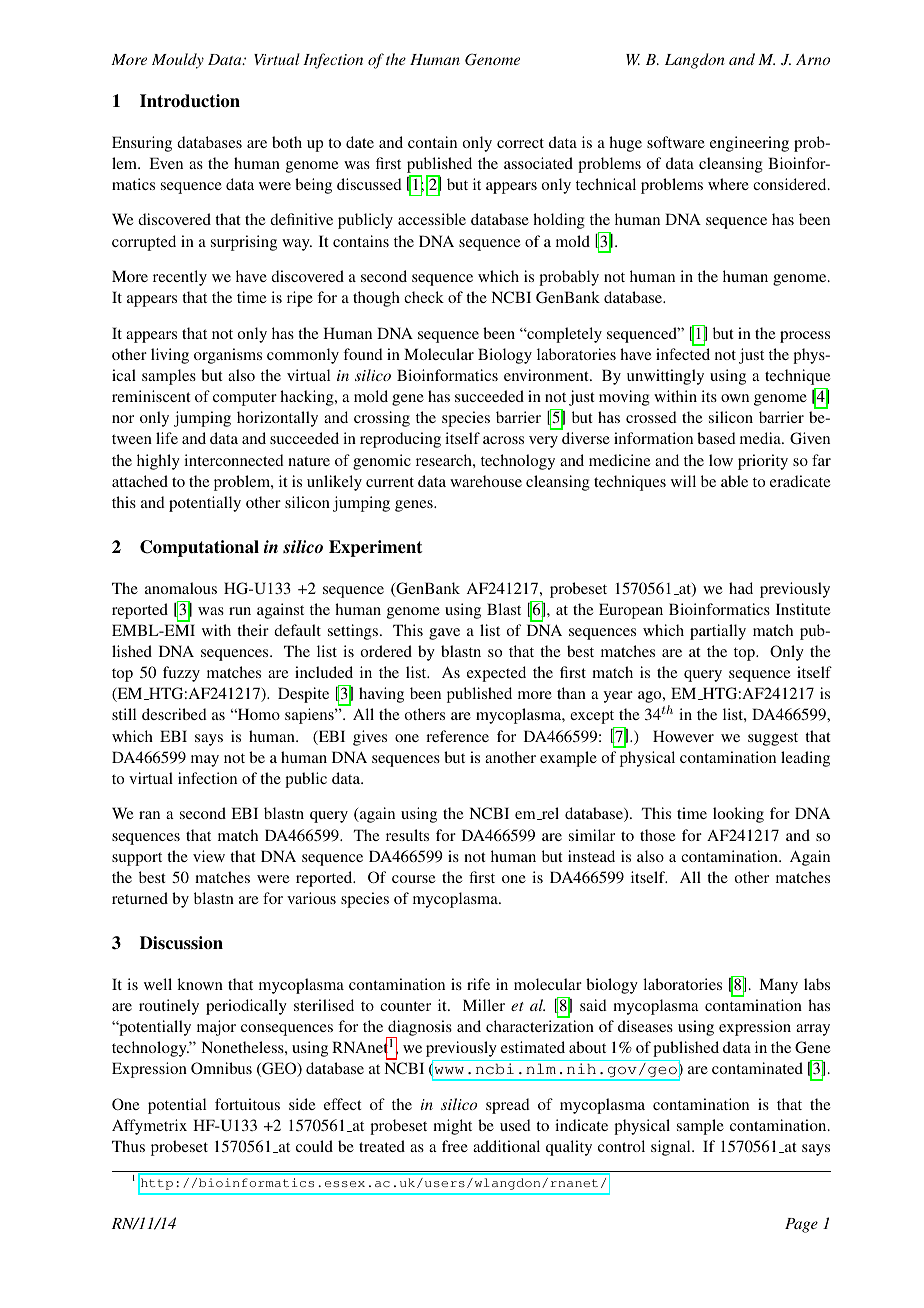 The width and height of the document is (924, 1308). I want to click on view, so click(209, 856).
